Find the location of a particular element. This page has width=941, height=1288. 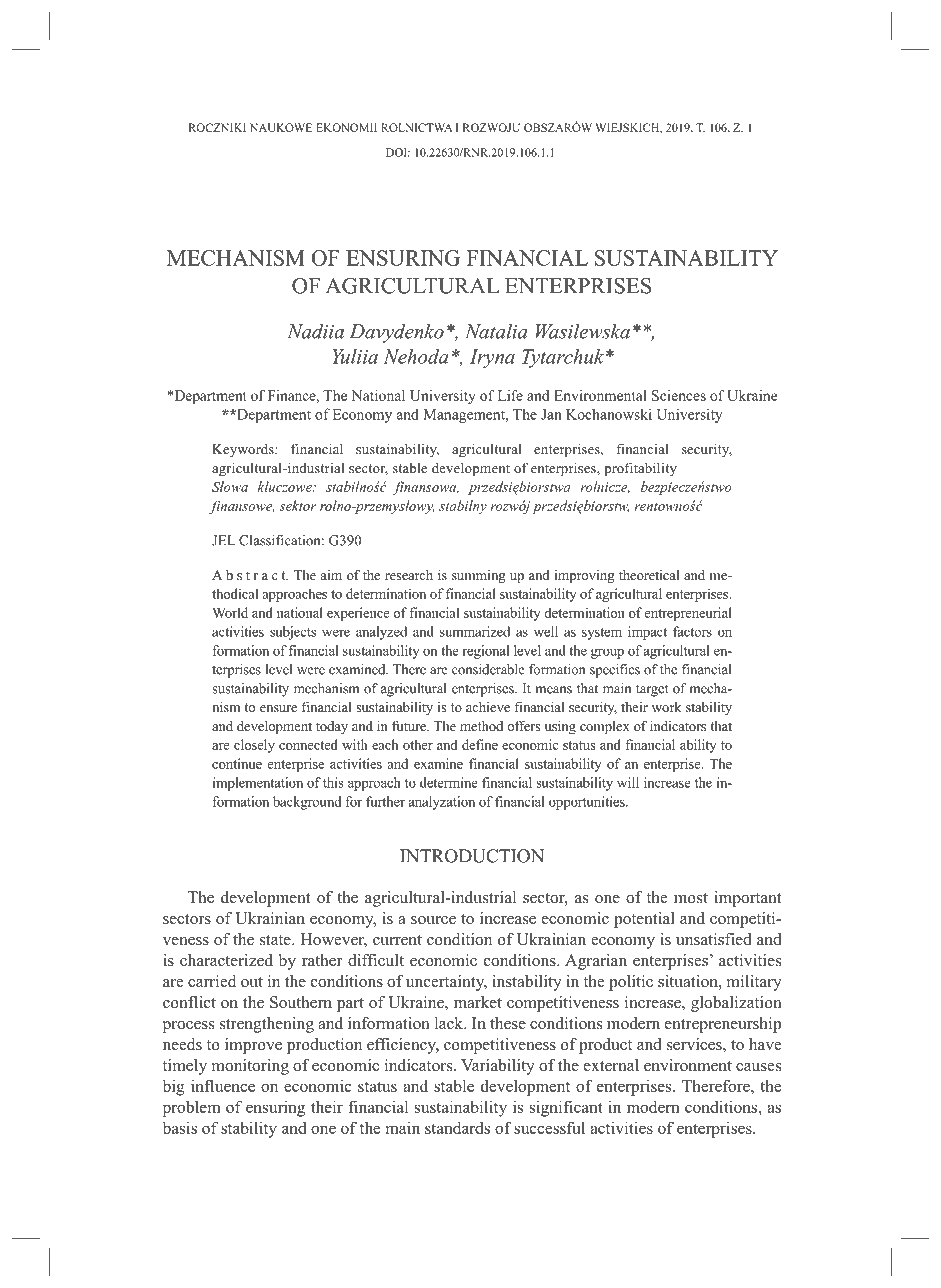

INTRODUCTION is located at coordinates (472, 856).
